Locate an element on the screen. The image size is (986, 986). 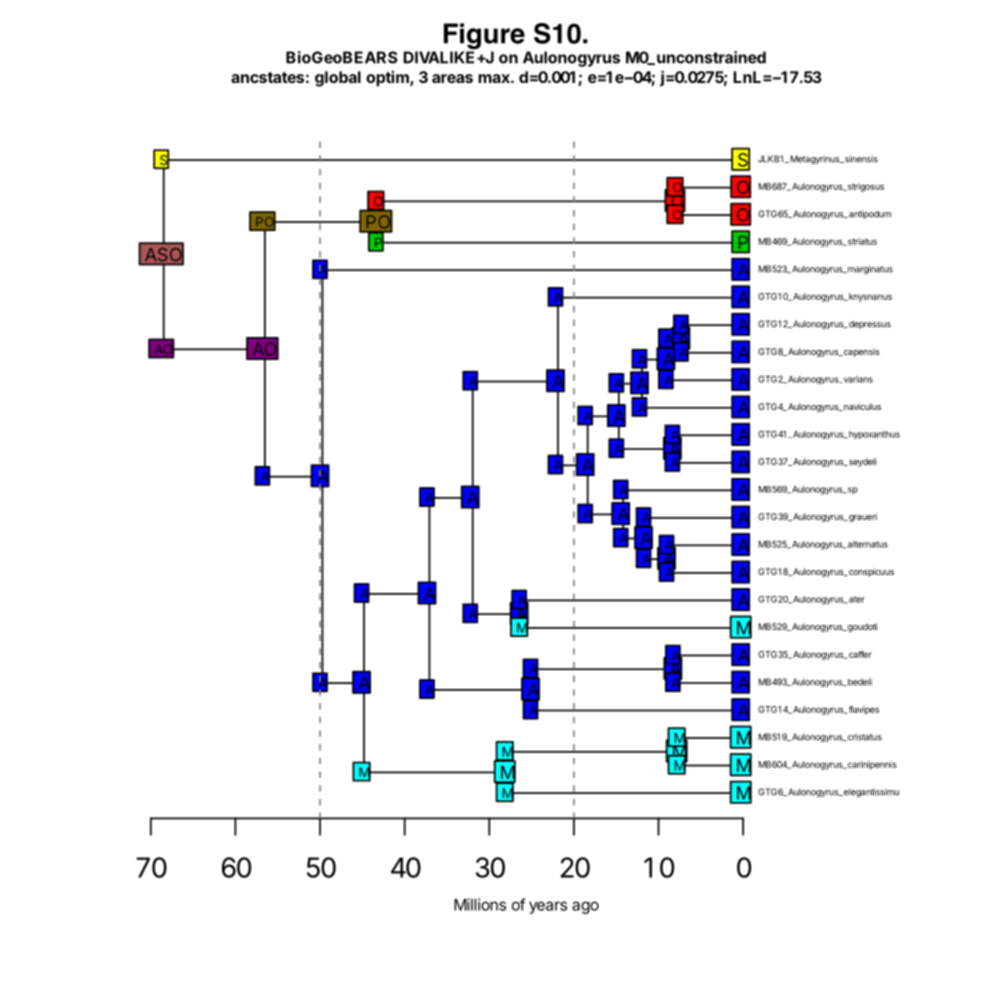
years is located at coordinates (548, 907).
